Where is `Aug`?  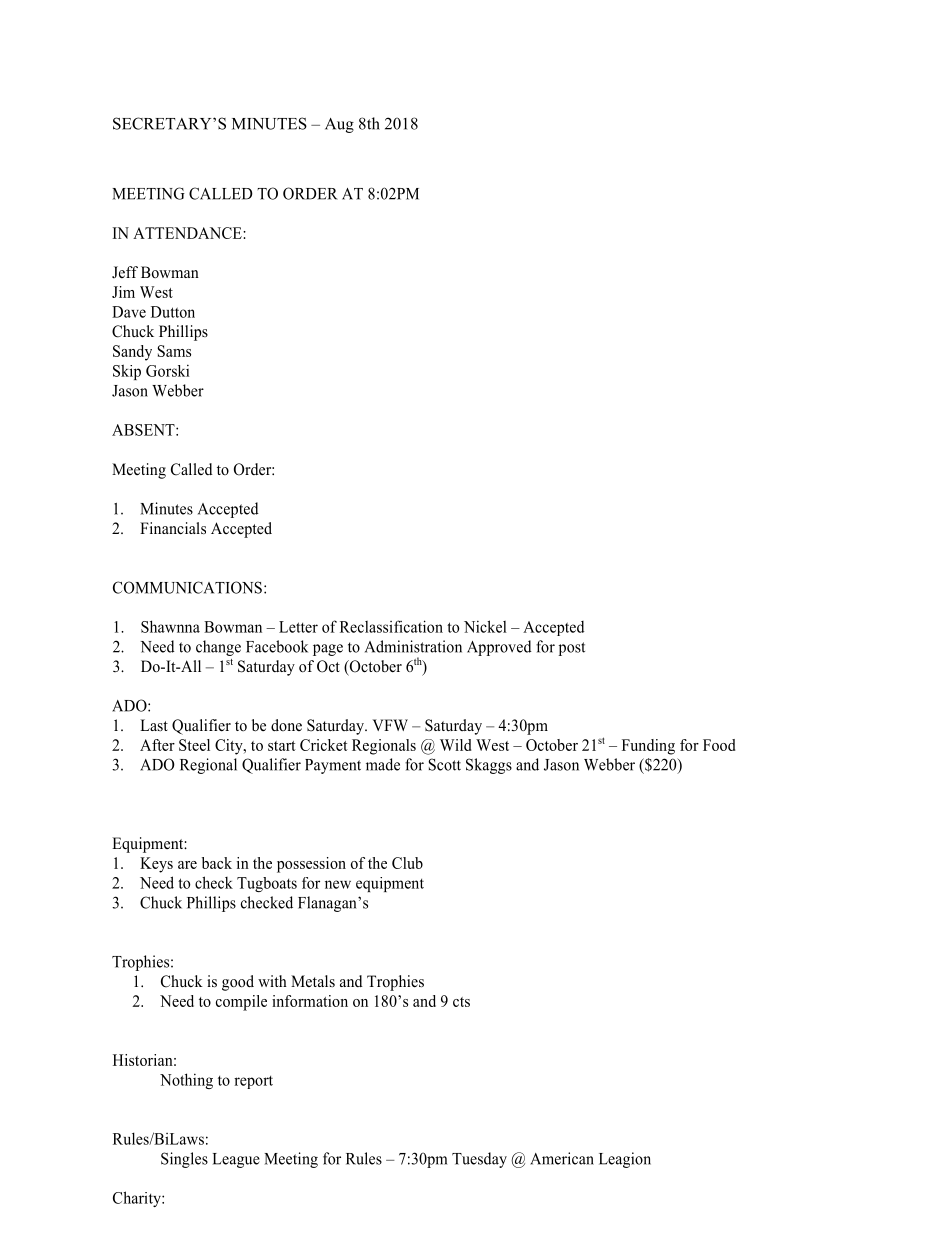
Aug is located at coordinates (339, 125).
